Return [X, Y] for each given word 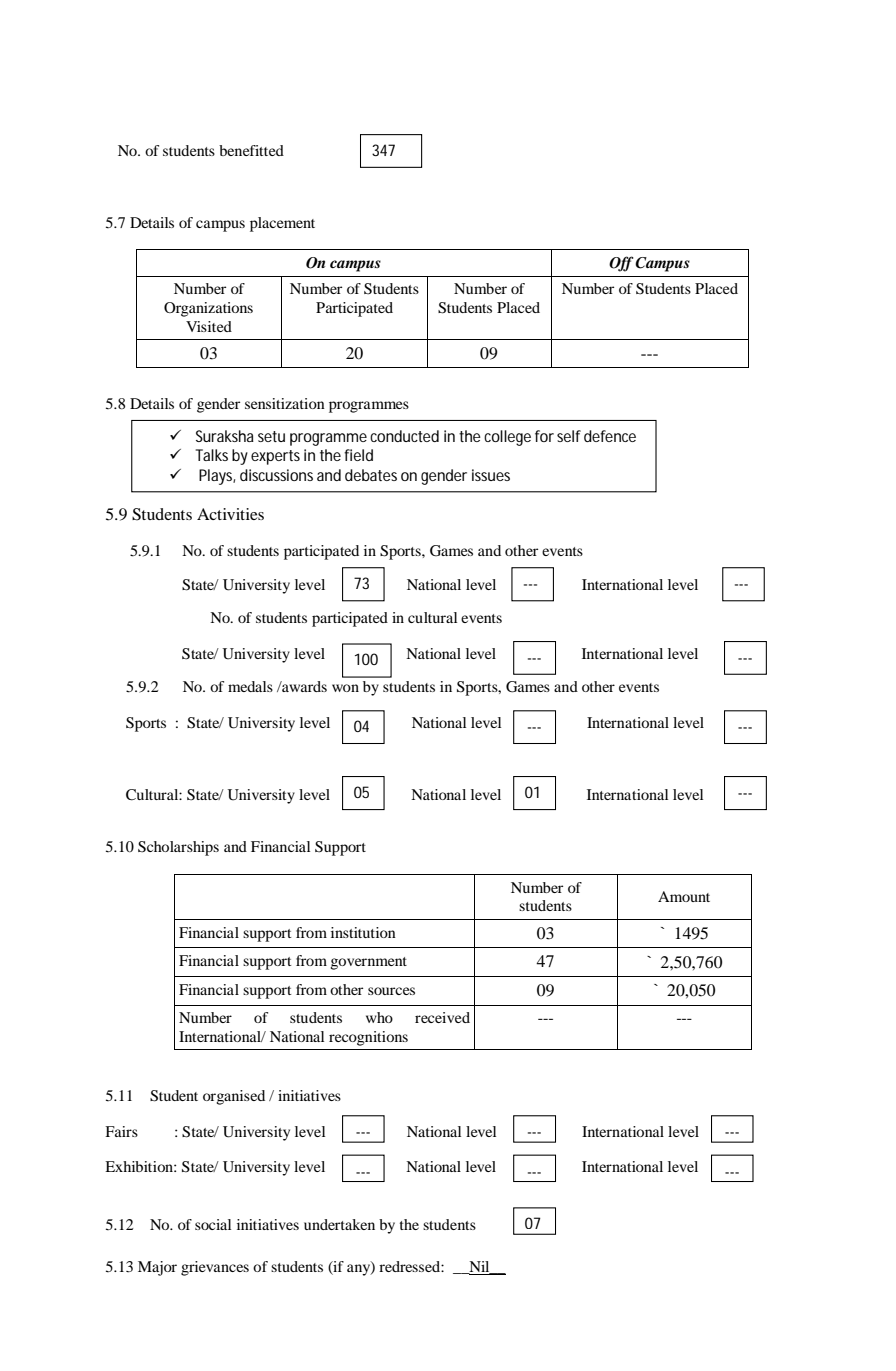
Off [621, 264]
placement [282, 224]
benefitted [251, 150]
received [442, 1017]
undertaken [339, 1224]
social [213, 1224]
